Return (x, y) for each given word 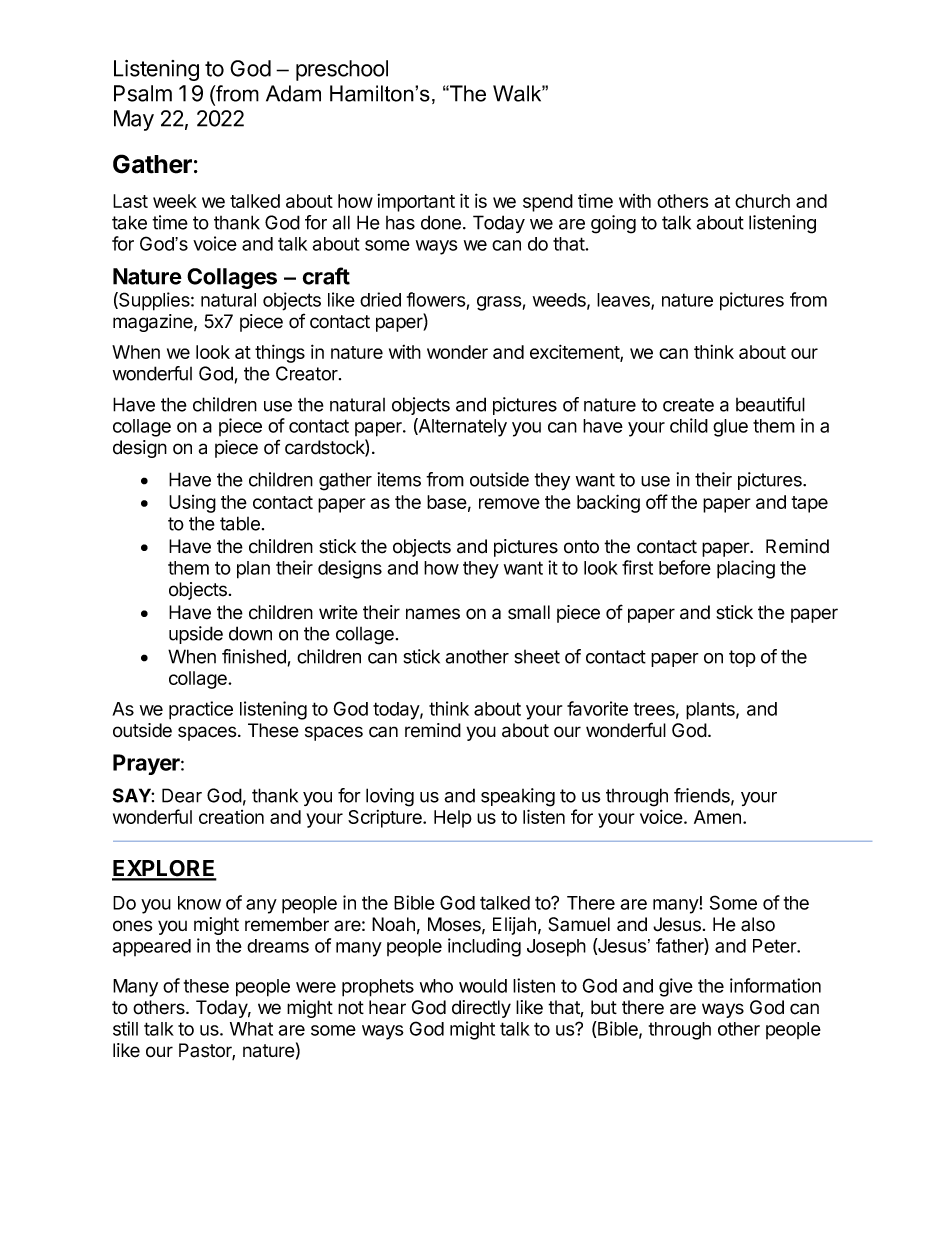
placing (746, 569)
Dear (182, 795)
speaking (518, 797)
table (240, 523)
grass (499, 303)
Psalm (143, 93)
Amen (717, 817)
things (280, 353)
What (251, 1029)
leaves (624, 301)
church (762, 201)
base (447, 502)
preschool (342, 70)
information (775, 985)
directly (481, 1009)
